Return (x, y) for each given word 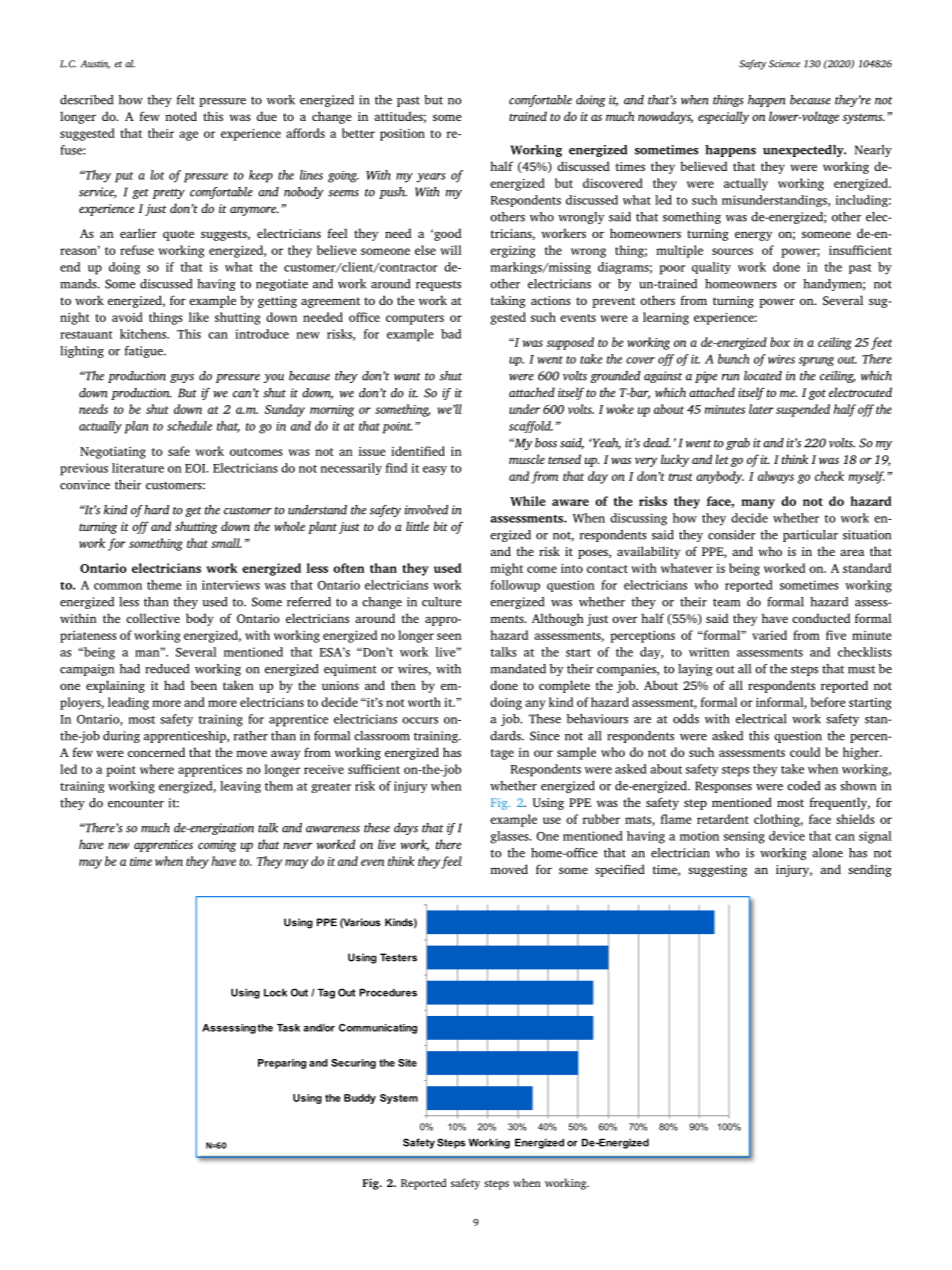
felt (186, 100)
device (787, 836)
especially (723, 117)
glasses (510, 837)
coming (217, 846)
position (402, 135)
